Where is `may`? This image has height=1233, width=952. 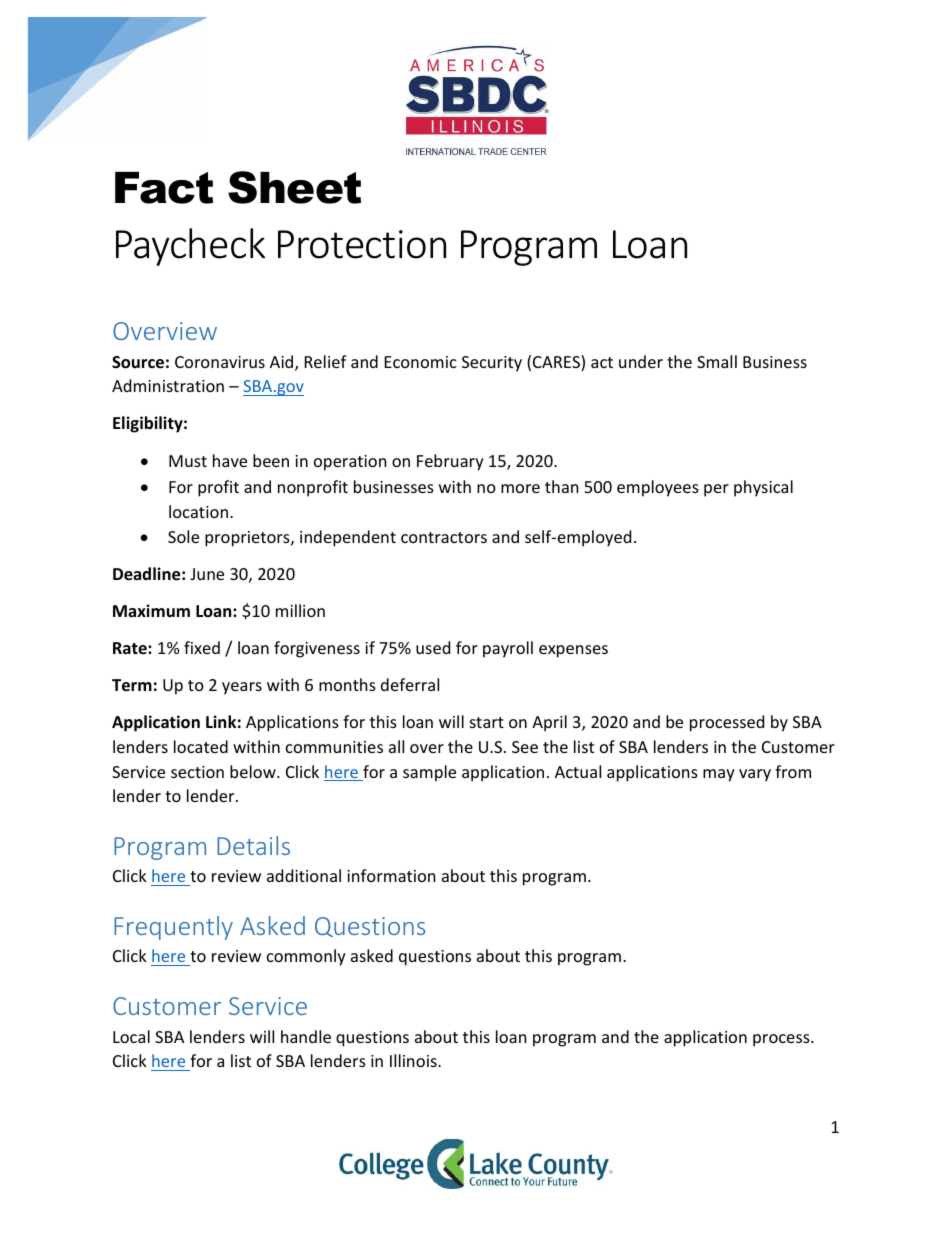 may is located at coordinates (719, 775).
